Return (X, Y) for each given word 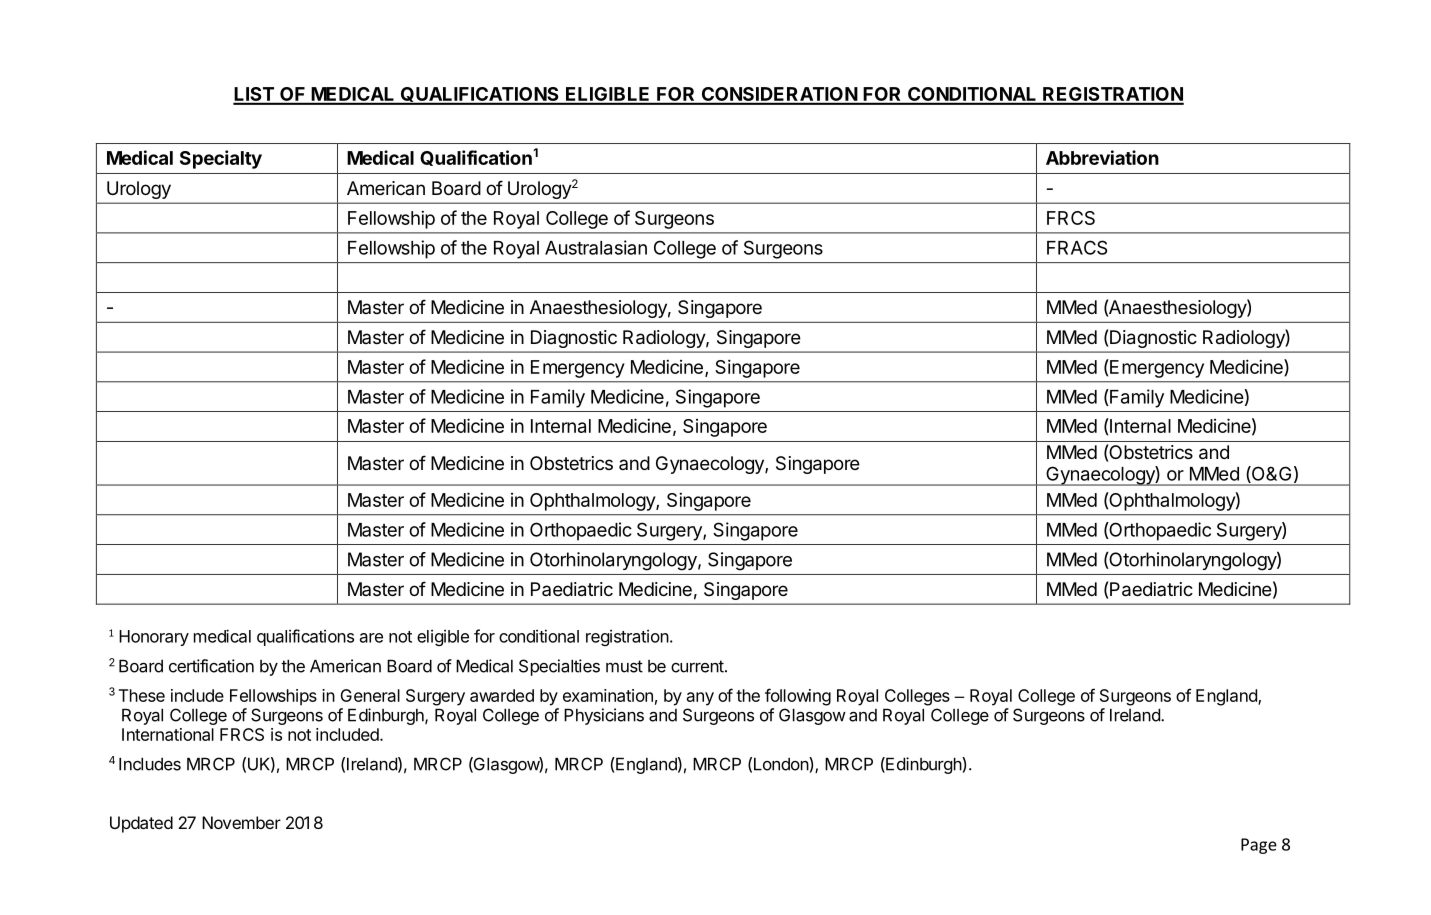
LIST (254, 95)
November (241, 822)
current (697, 666)
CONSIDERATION (779, 95)
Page (1259, 846)
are (371, 638)
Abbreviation (1102, 157)
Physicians (604, 716)
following (798, 697)
